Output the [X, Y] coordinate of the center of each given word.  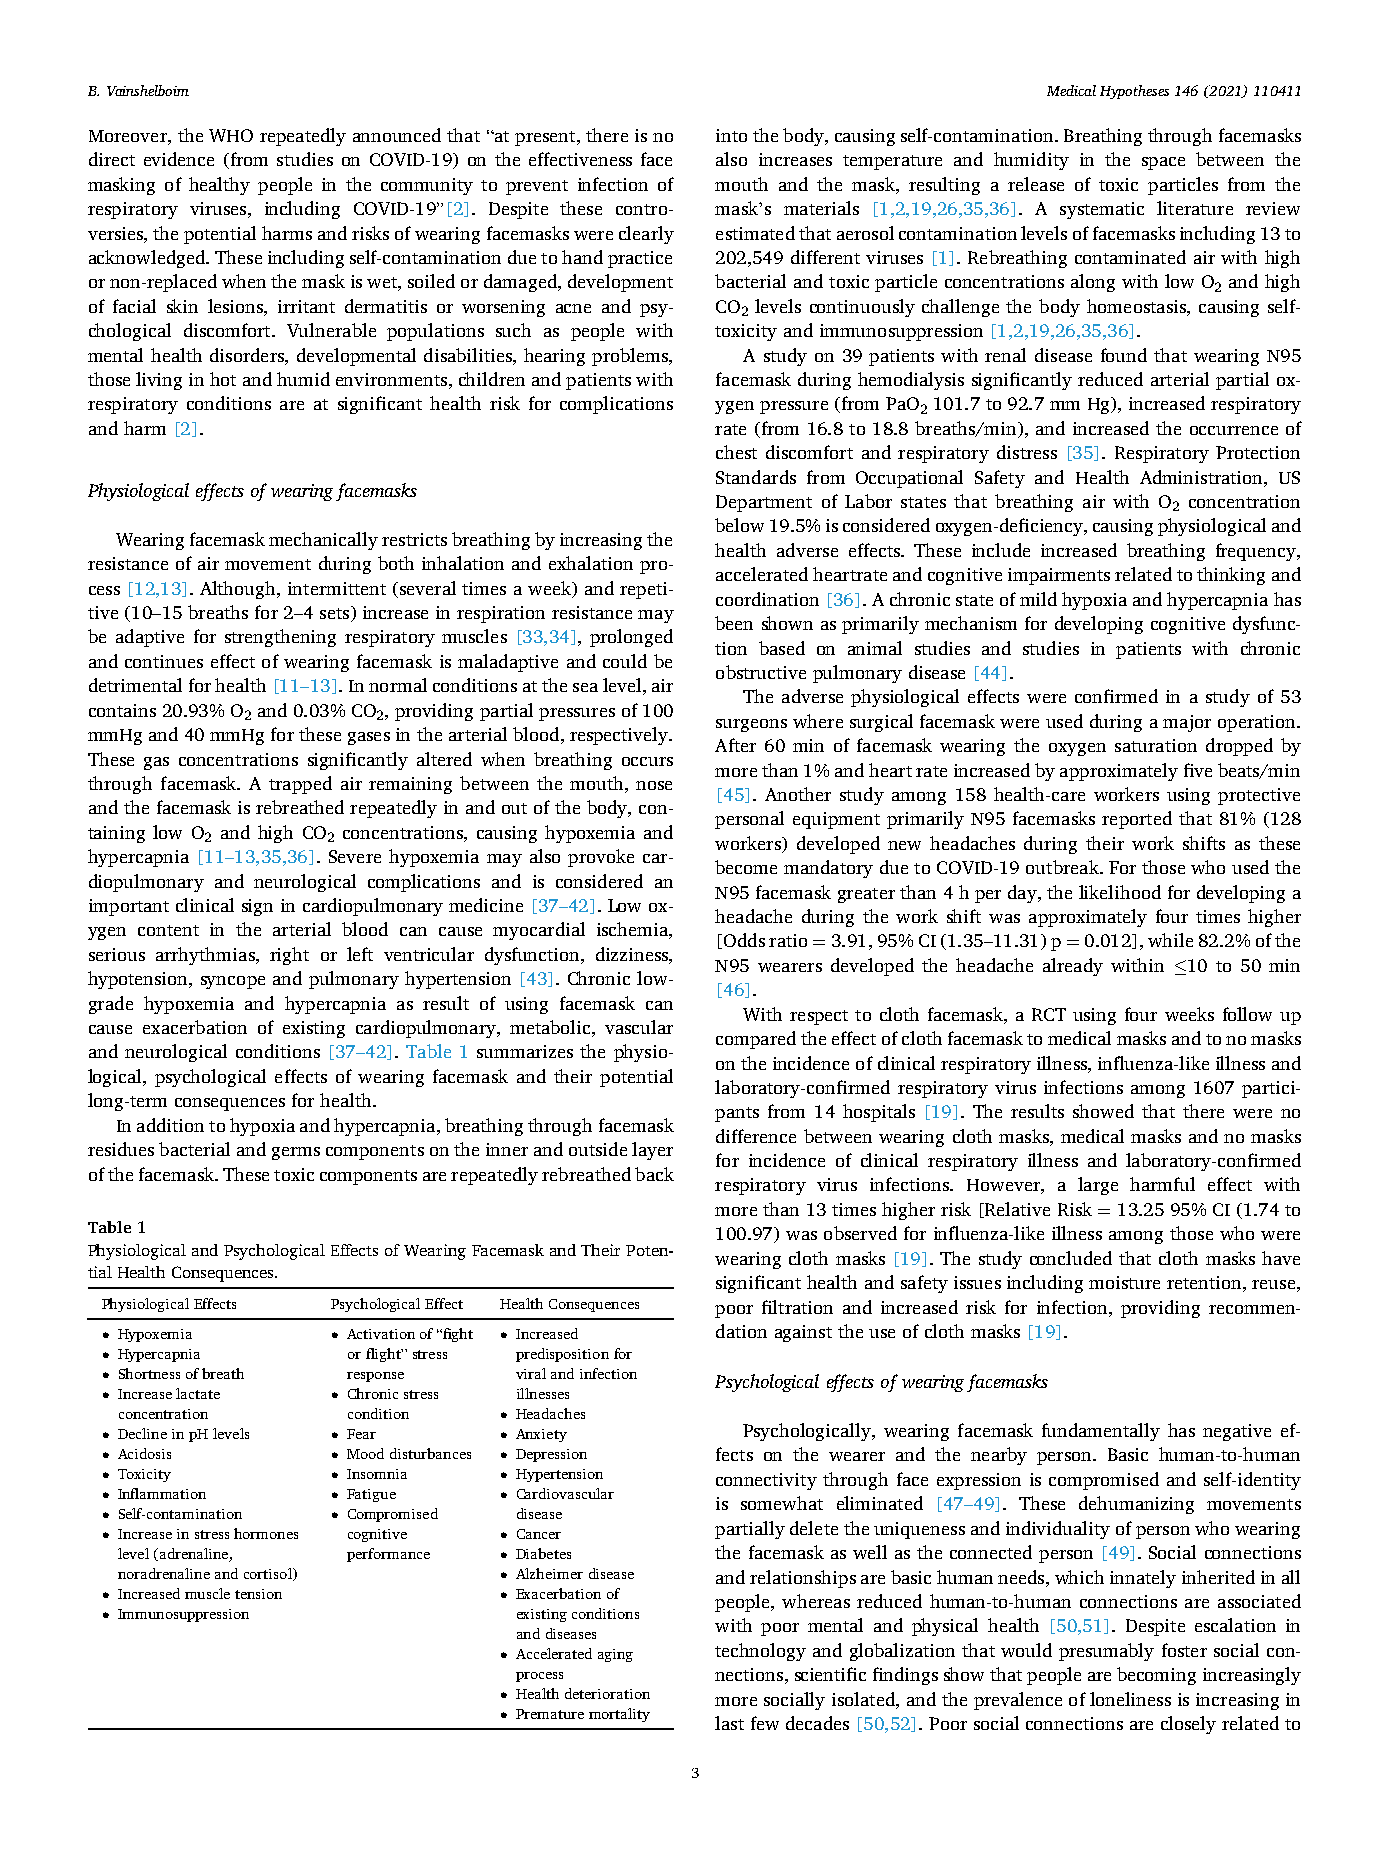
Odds [744, 940]
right [289, 956]
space [1163, 163]
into [731, 135]
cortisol [269, 1574]
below [739, 525]
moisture [1124, 1282]
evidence [179, 159]
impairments [1059, 576]
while [1170, 940]
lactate [198, 1393]
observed [860, 1233]
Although [239, 590]
